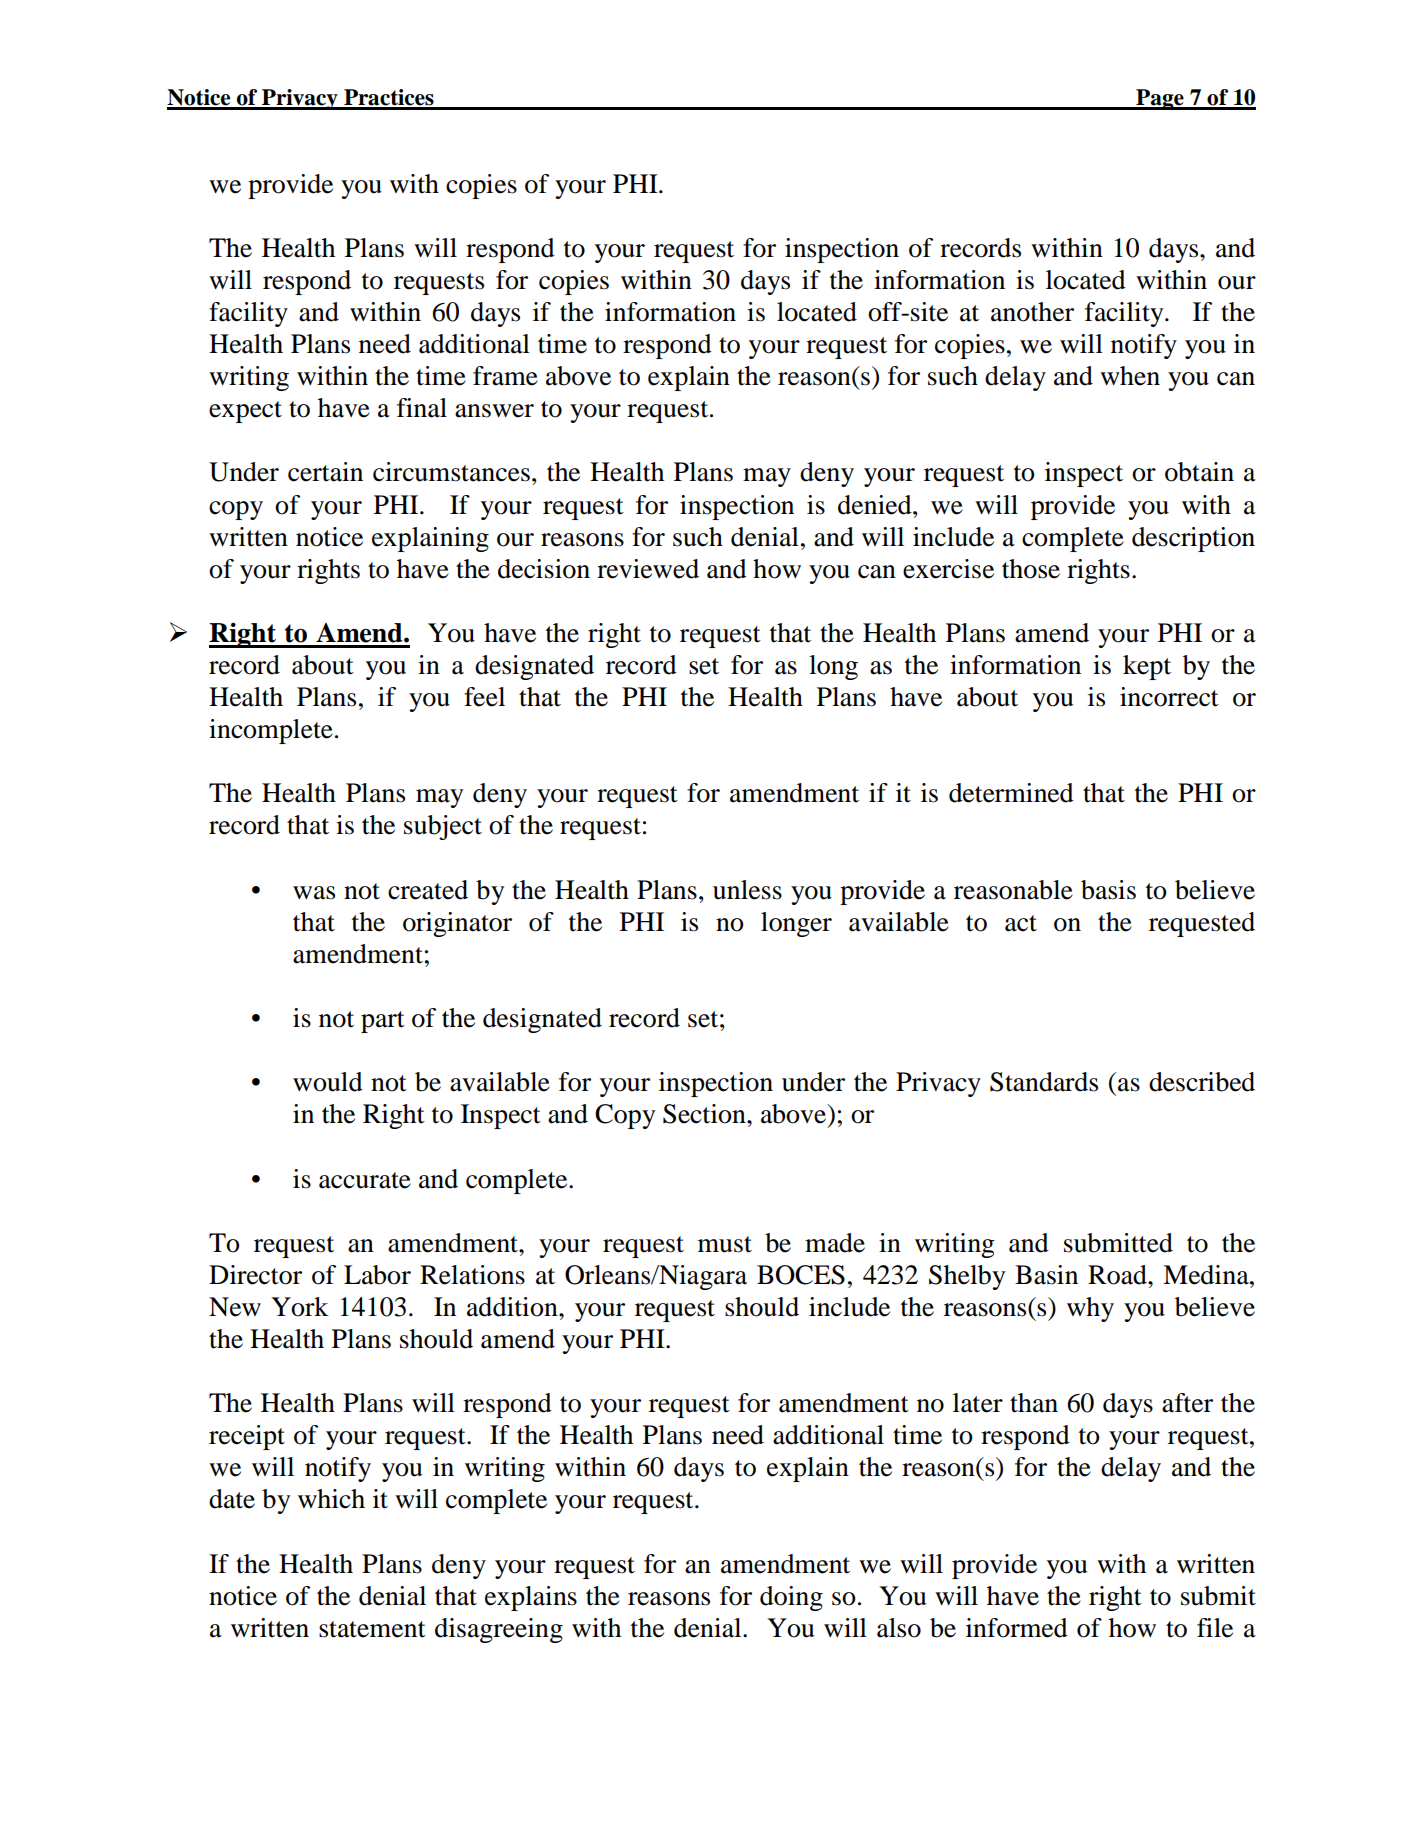 Image resolution: width=1423 pixels, height=1842 pixels. I want to click on was, so click(314, 893).
